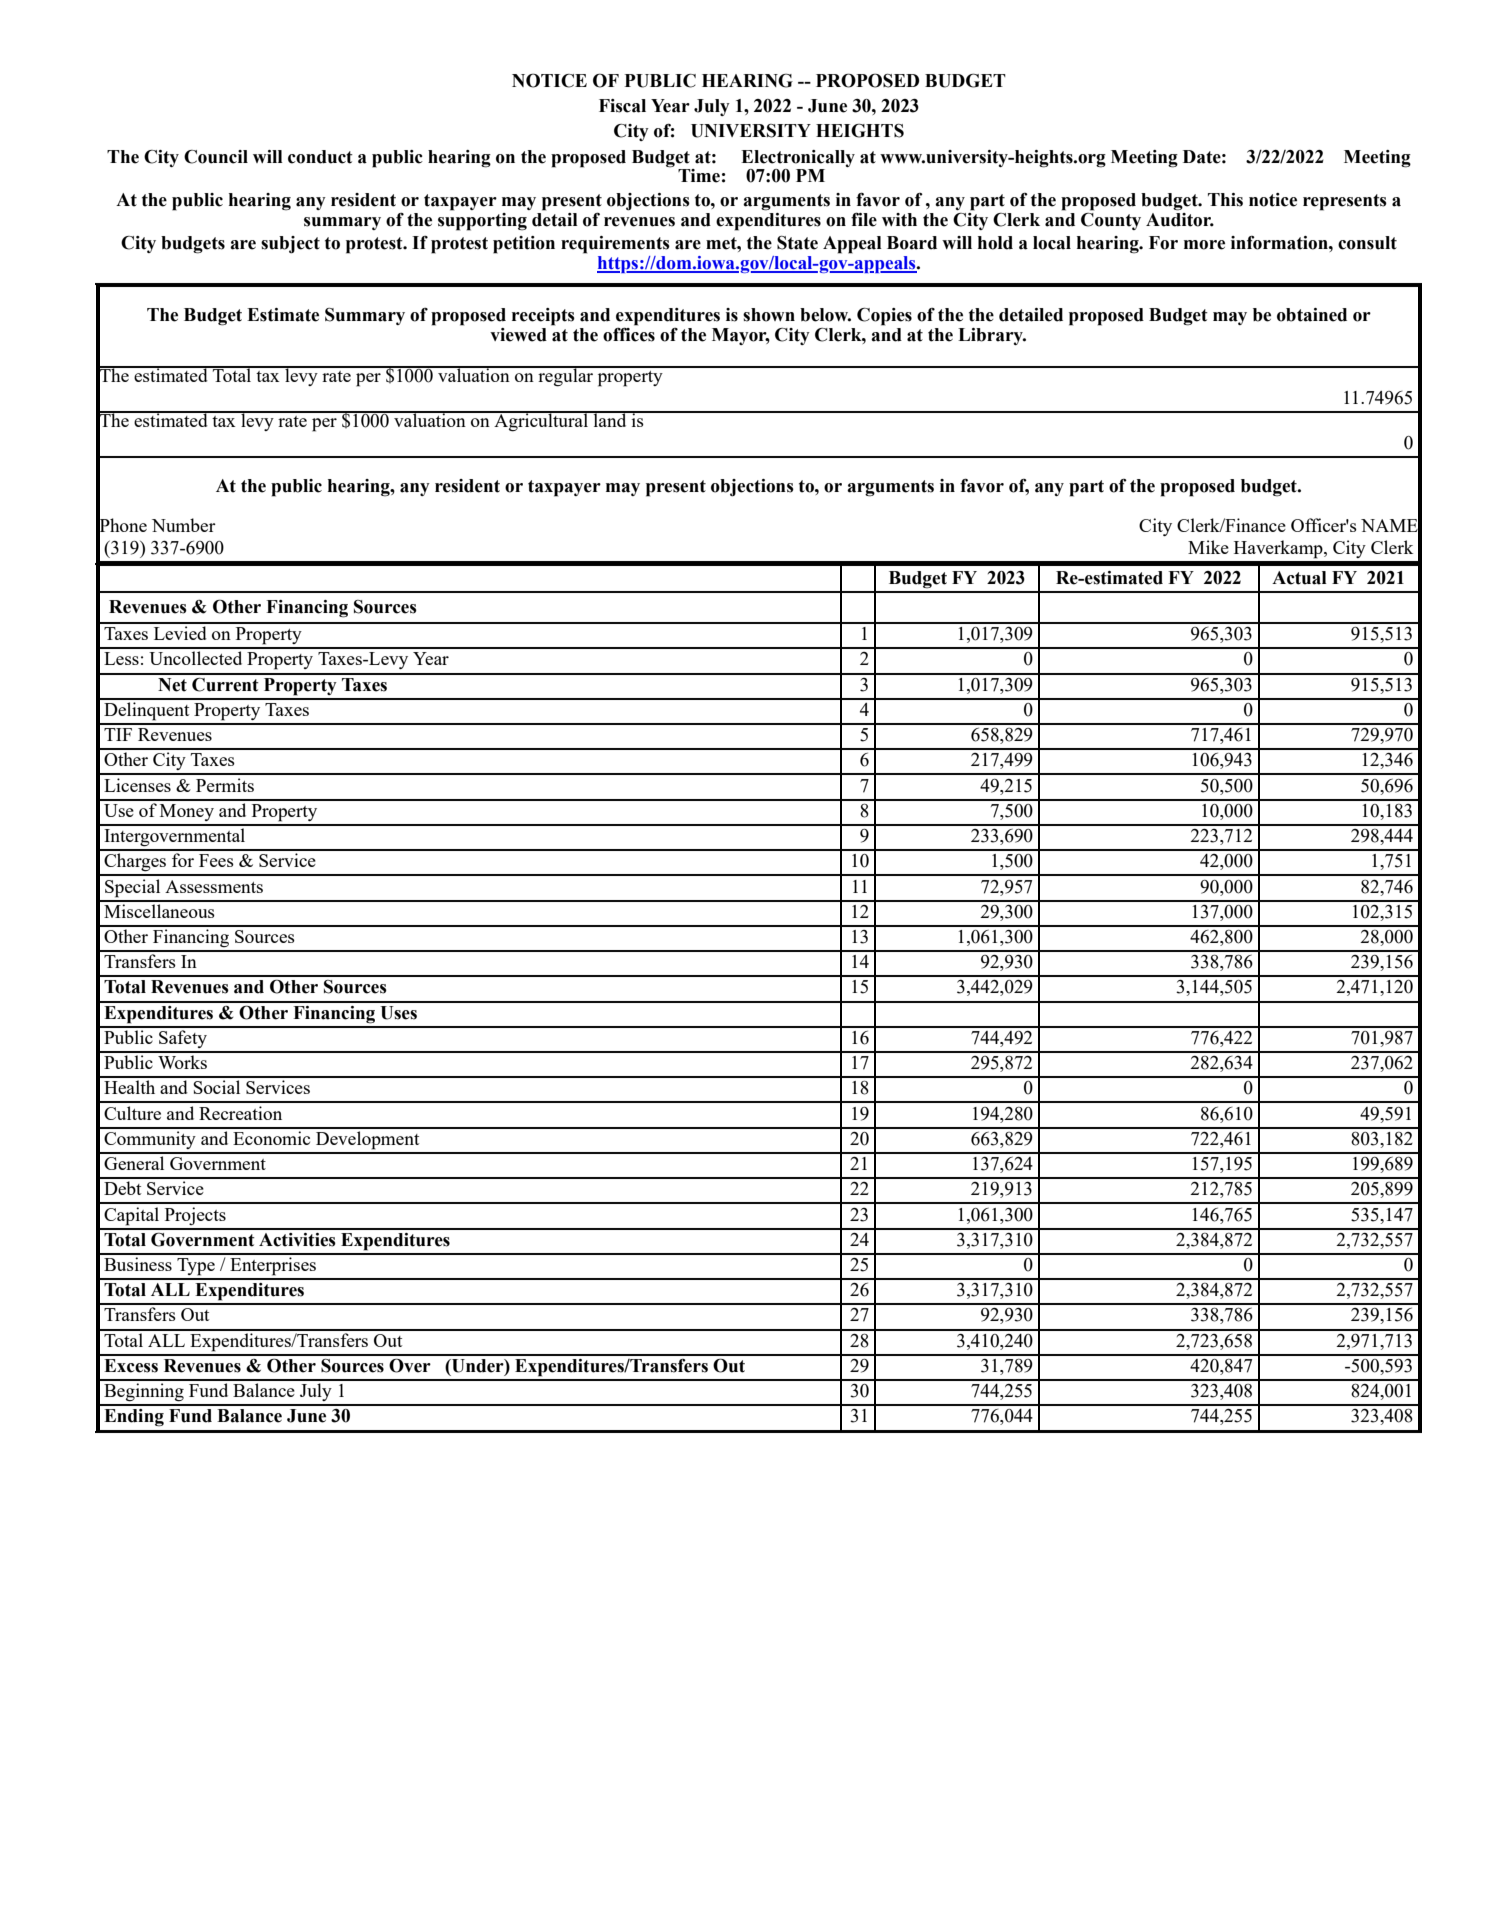 The height and width of the screenshot is (1929, 1490). What do you see at coordinates (131, 1366) in the screenshot?
I see `Excess` at bounding box center [131, 1366].
